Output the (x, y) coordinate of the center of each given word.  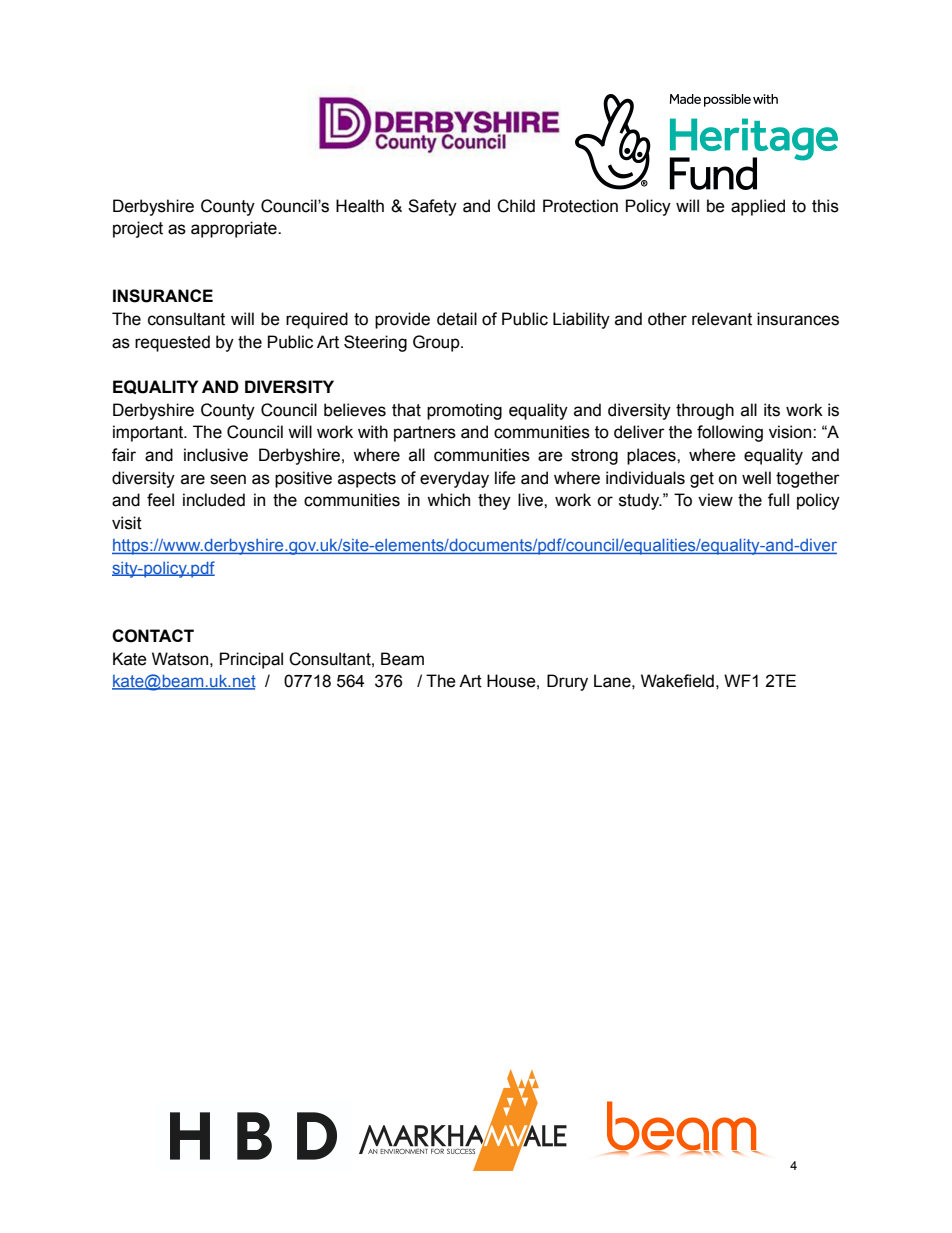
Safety (432, 207)
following (730, 433)
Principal (251, 660)
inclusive (216, 455)
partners (425, 434)
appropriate (235, 229)
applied (758, 207)
